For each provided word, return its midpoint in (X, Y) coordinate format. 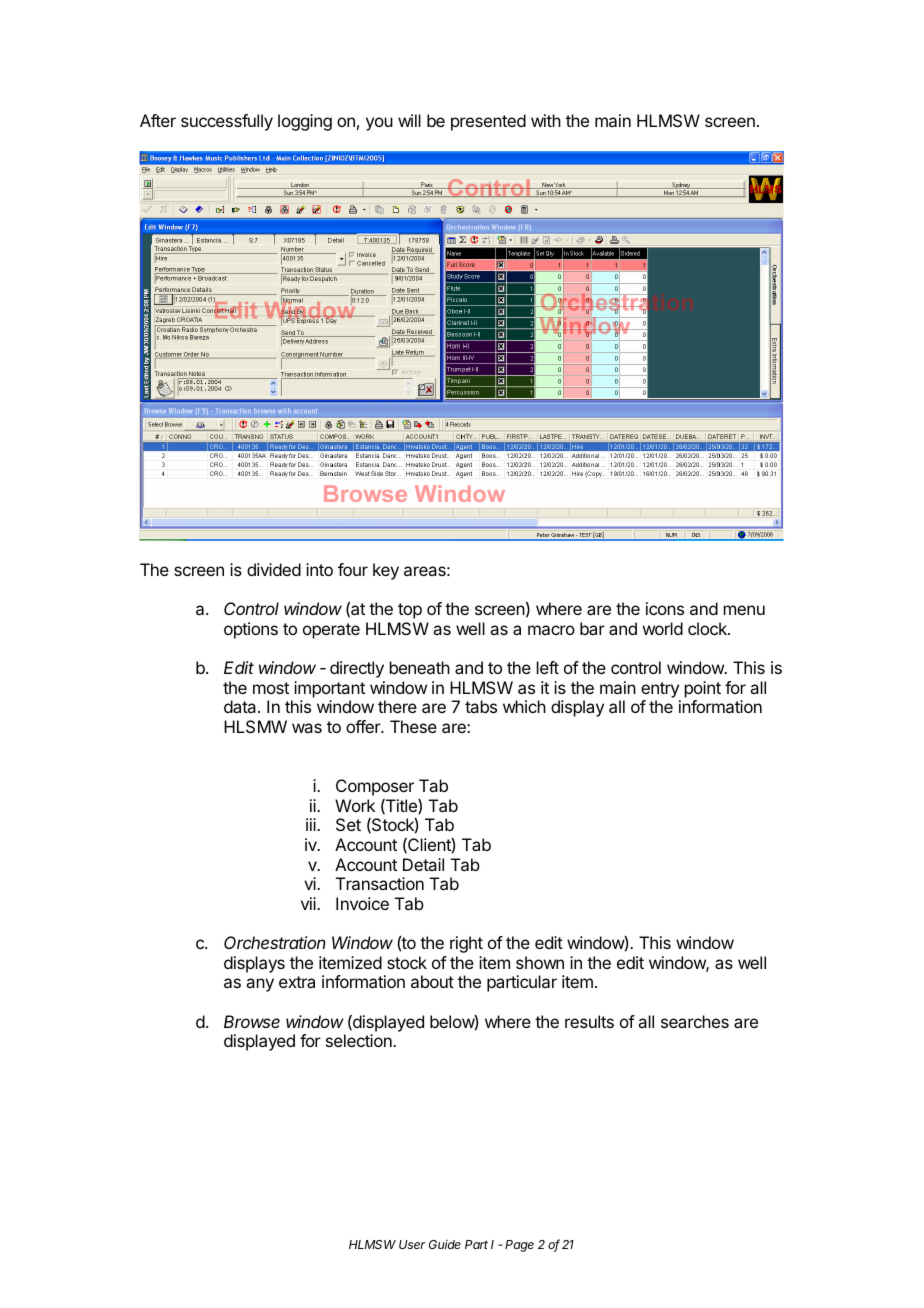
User (412, 1244)
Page (519, 1246)
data (241, 706)
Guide (445, 1244)
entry (660, 690)
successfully (227, 122)
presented (488, 122)
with (546, 120)
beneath (420, 667)
